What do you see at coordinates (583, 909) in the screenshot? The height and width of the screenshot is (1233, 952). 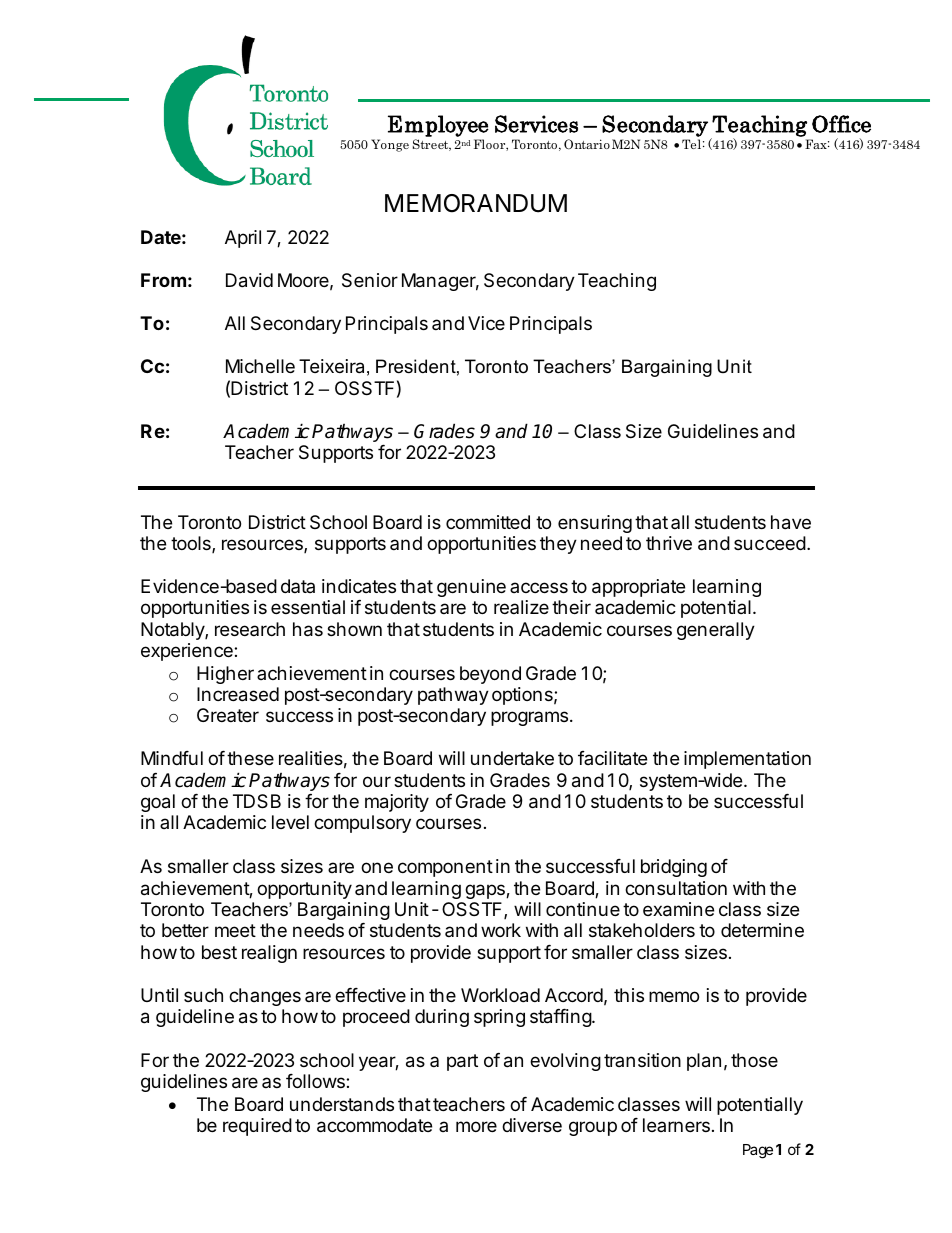 I see `continue` at bounding box center [583, 909].
